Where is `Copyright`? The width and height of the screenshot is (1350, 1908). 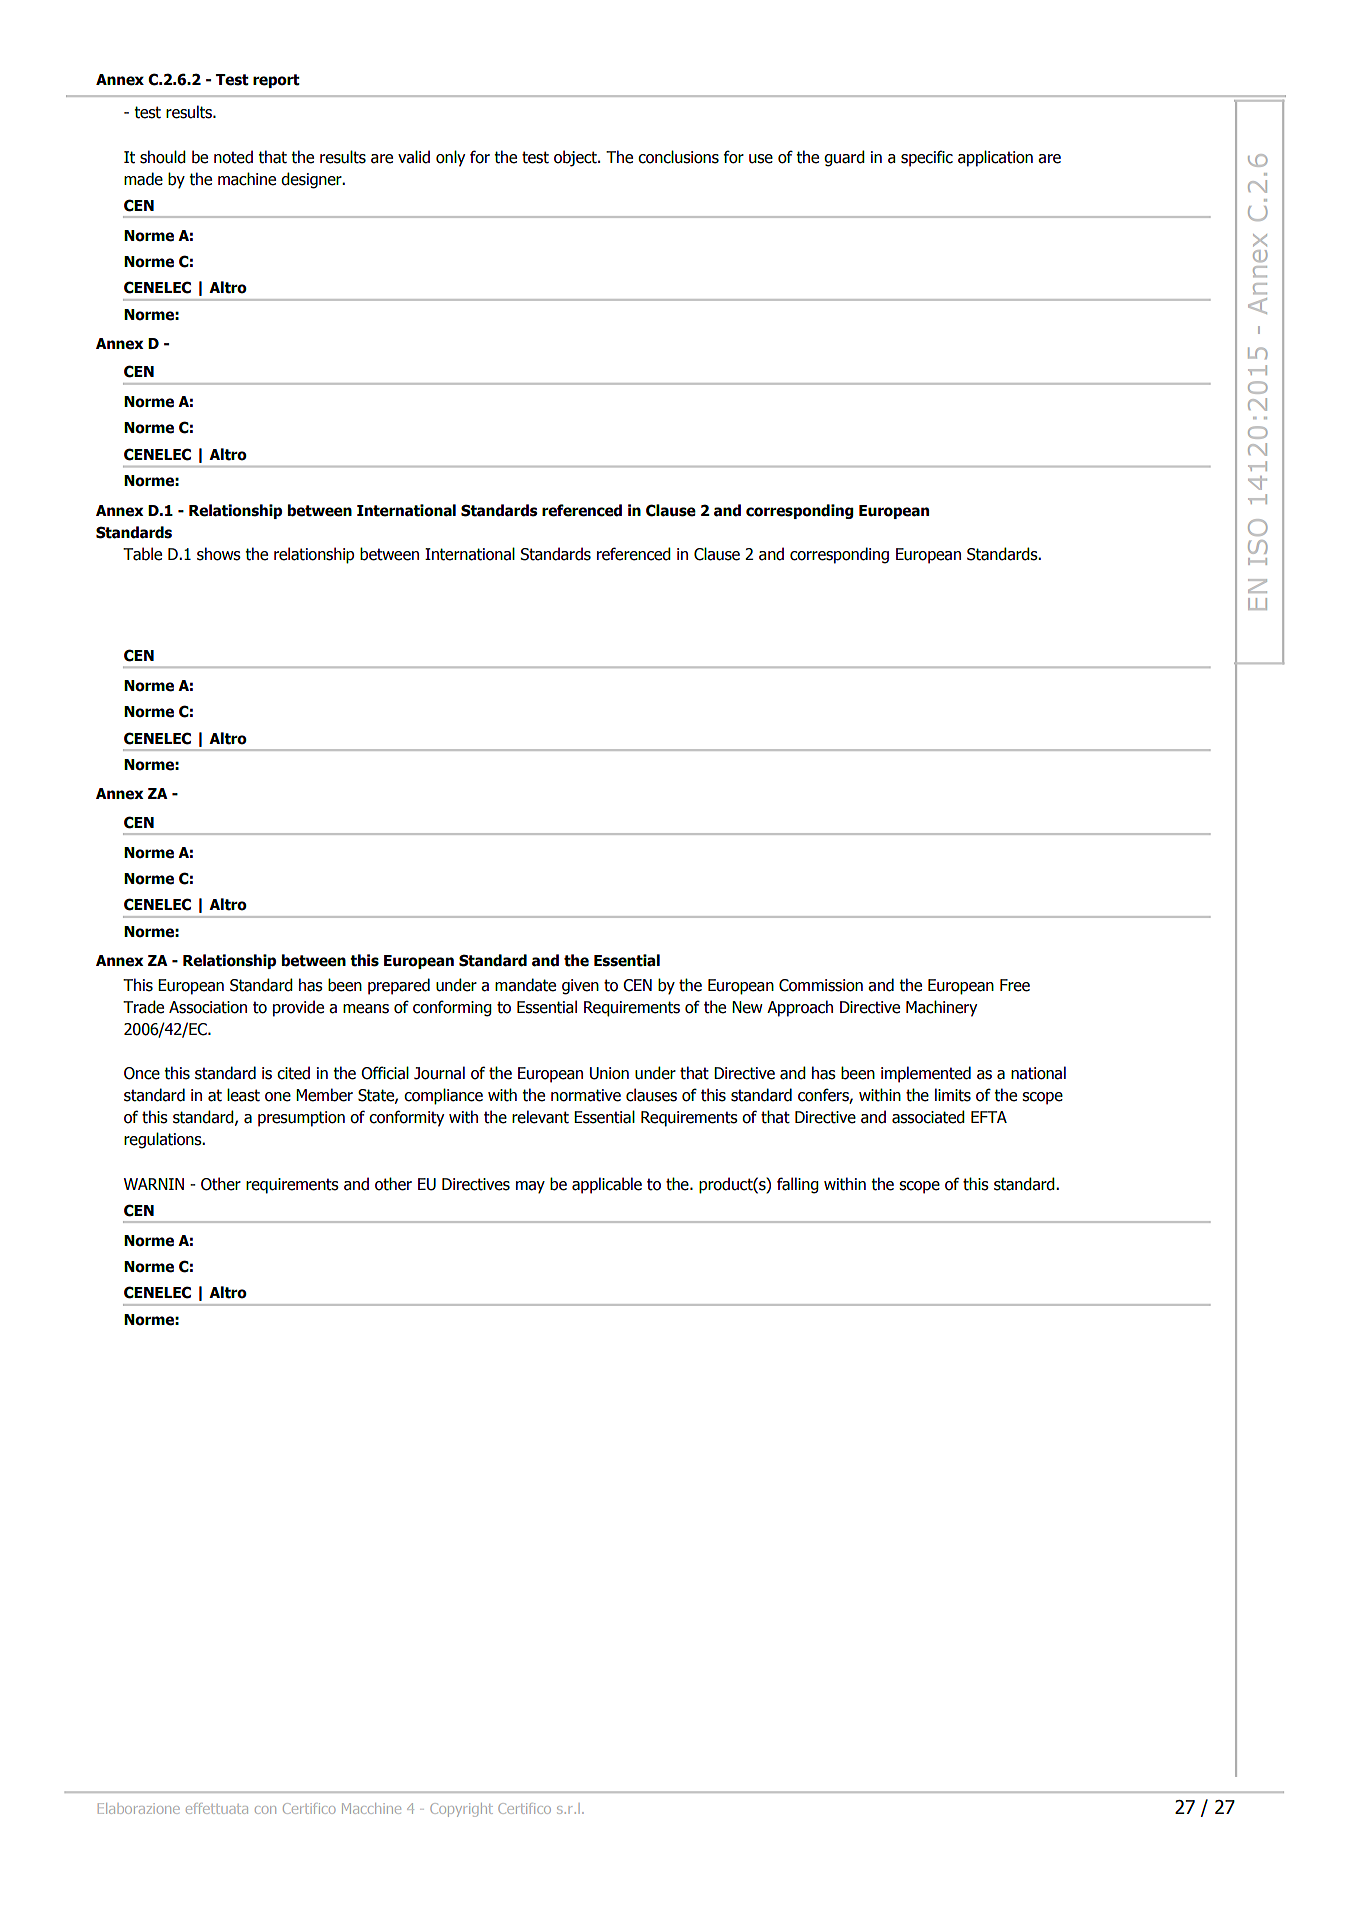 Copyright is located at coordinates (461, 1810).
